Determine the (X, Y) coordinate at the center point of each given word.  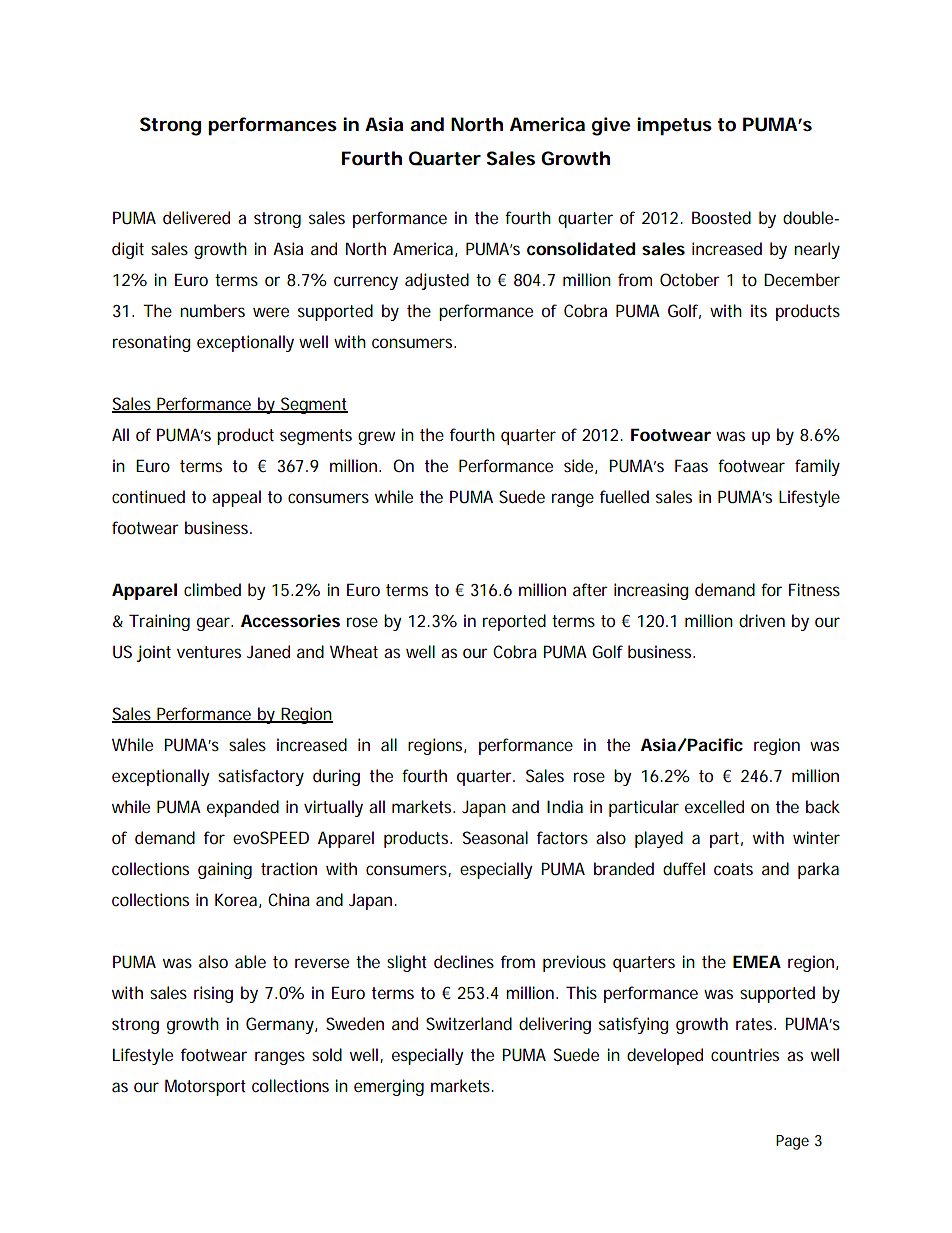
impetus (674, 126)
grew (376, 438)
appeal (236, 498)
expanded (243, 808)
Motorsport (205, 1087)
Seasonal (495, 837)
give (611, 126)
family (817, 467)
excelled (714, 806)
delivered (196, 217)
